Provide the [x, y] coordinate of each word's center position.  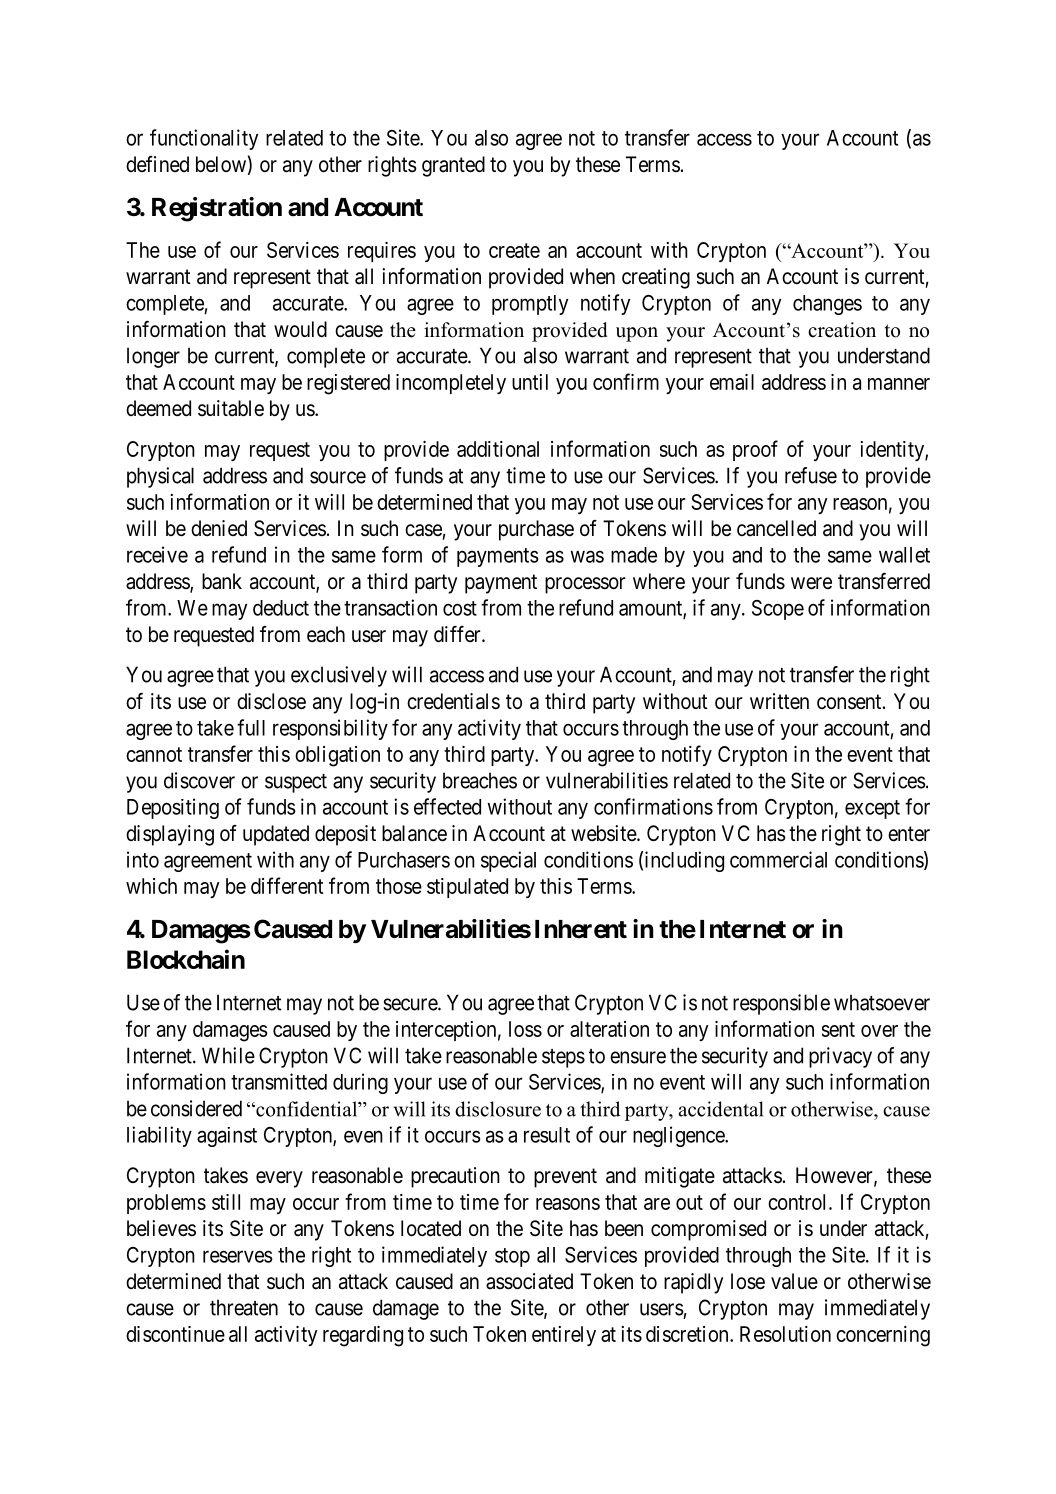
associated [529, 1281]
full [251, 727]
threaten [244, 1307]
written [779, 701]
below [221, 164]
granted [453, 166]
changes [827, 305]
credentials [453, 701]
